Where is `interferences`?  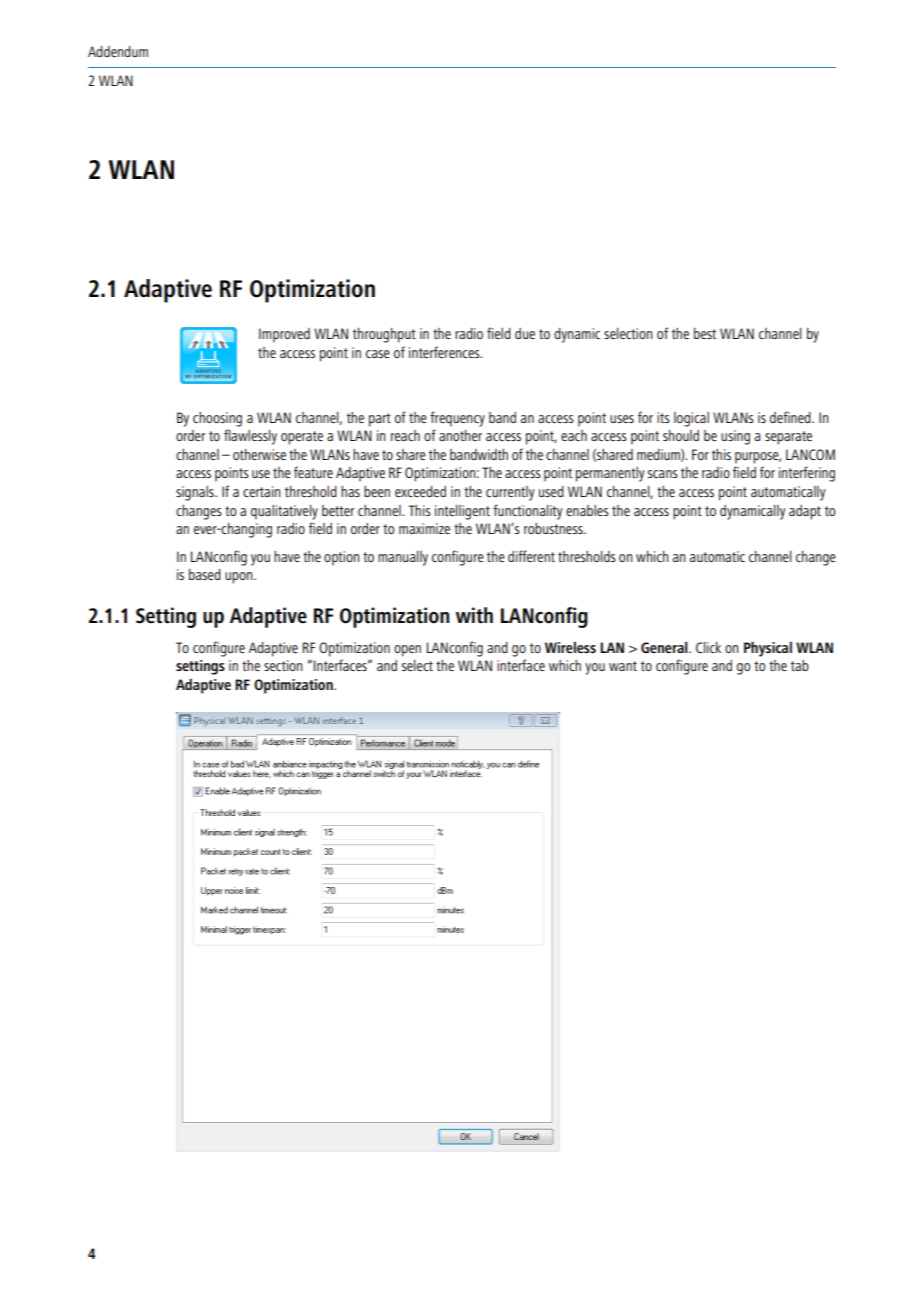
interferences is located at coordinates (445, 352).
